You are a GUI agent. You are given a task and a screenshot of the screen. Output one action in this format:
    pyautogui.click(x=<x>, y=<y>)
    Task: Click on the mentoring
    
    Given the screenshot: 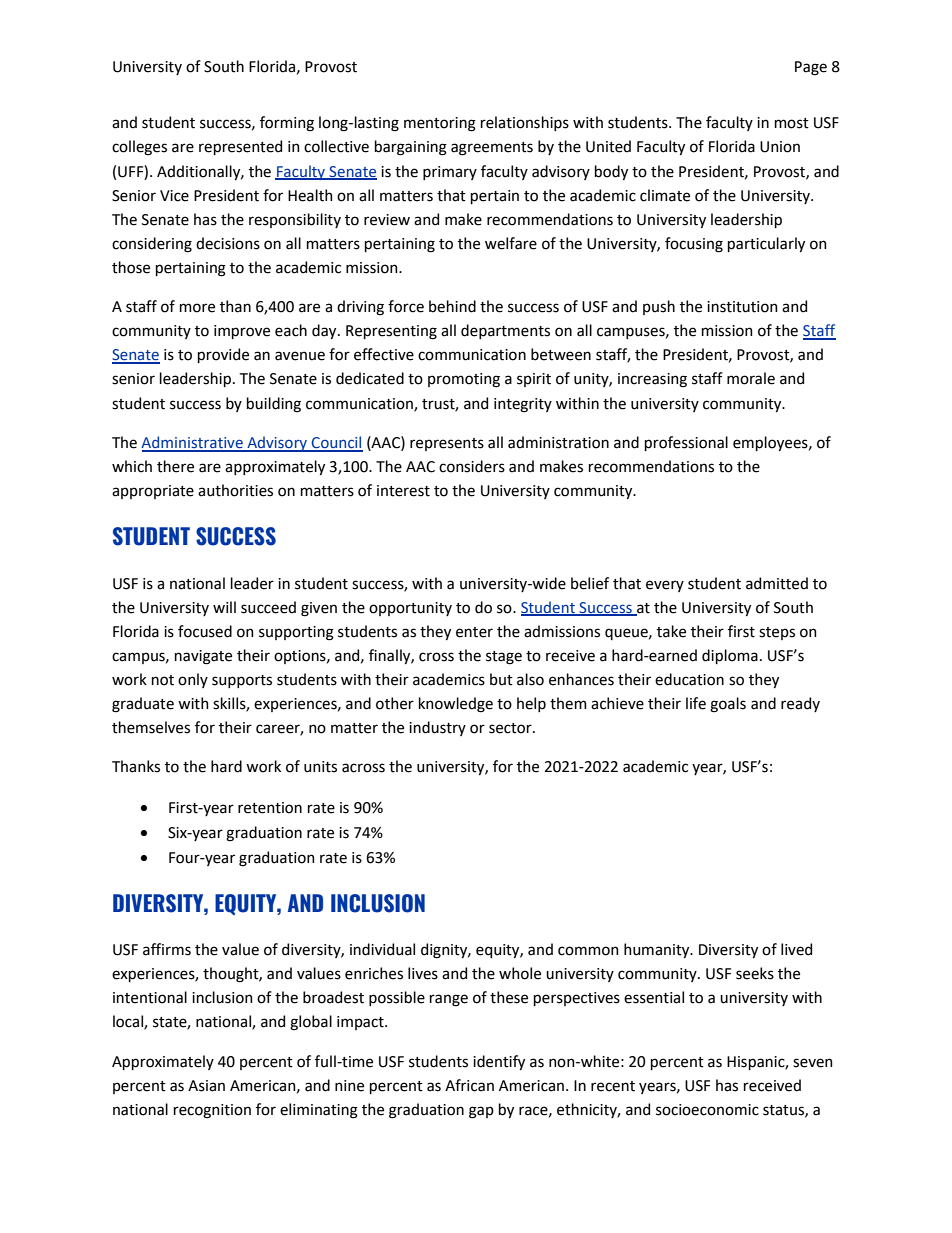 What is the action you would take?
    pyautogui.click(x=440, y=124)
